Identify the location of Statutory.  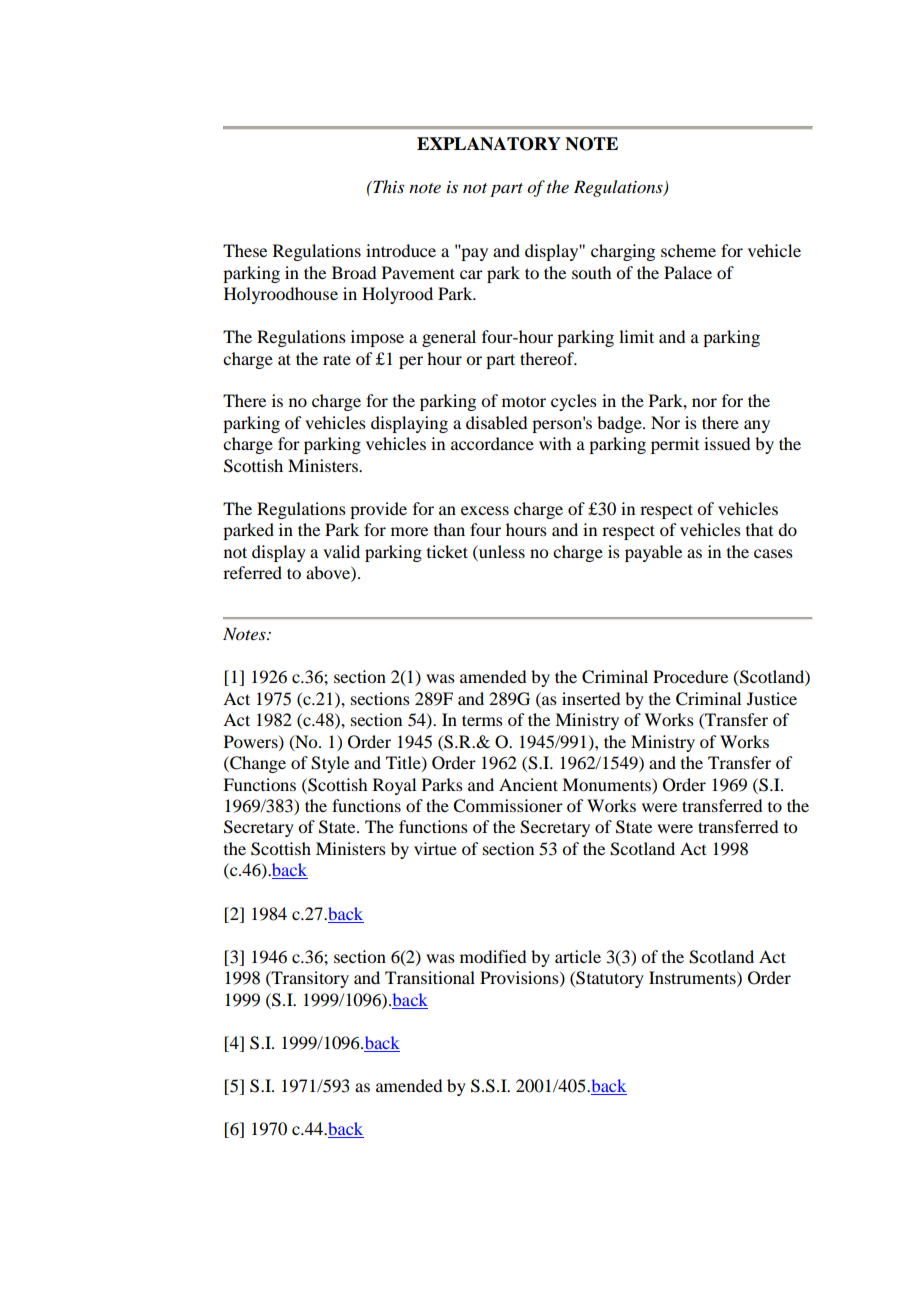
(609, 979).
